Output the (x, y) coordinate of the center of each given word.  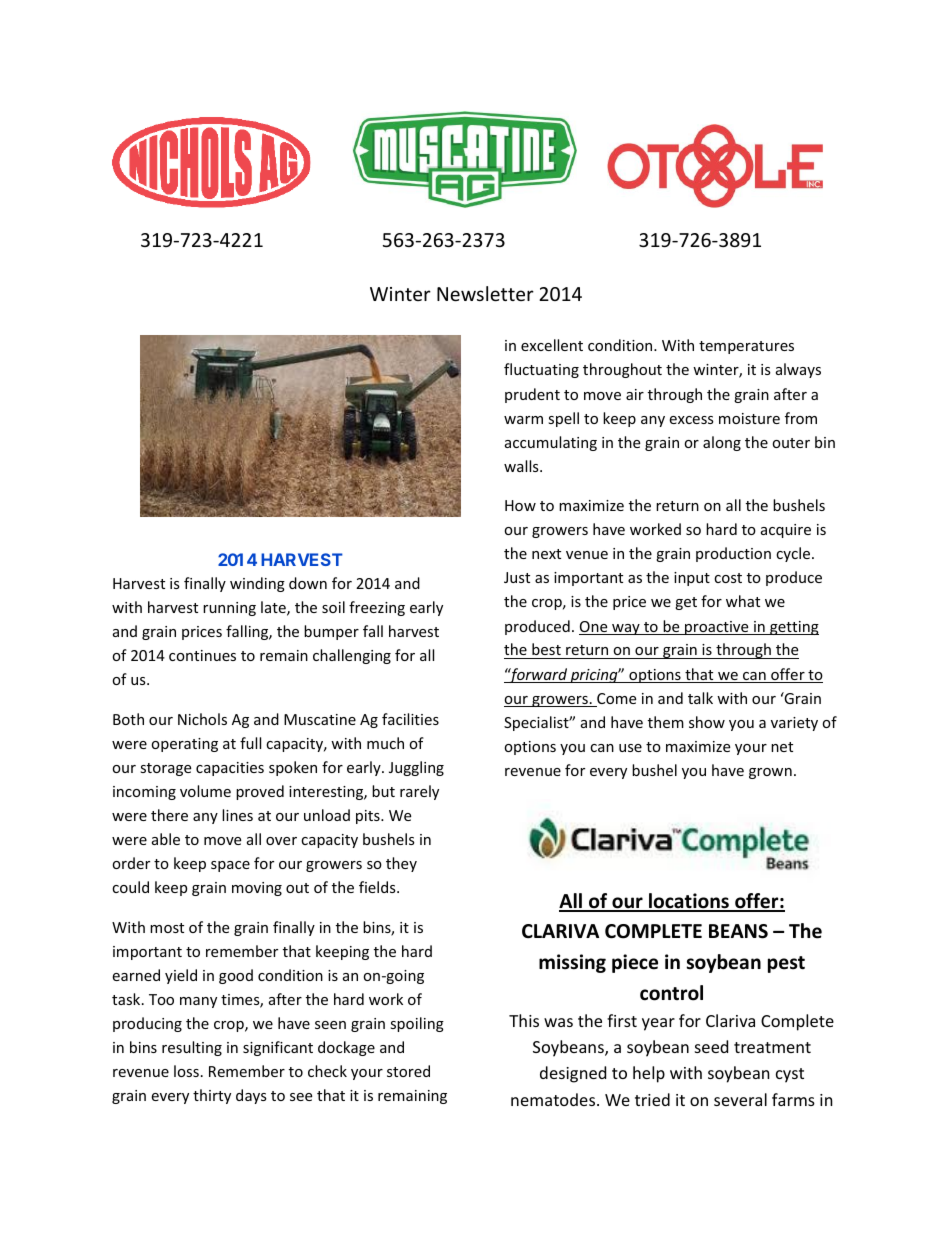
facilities (410, 719)
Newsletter (485, 293)
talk (700, 698)
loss (186, 1071)
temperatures (746, 347)
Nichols (202, 719)
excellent (552, 345)
